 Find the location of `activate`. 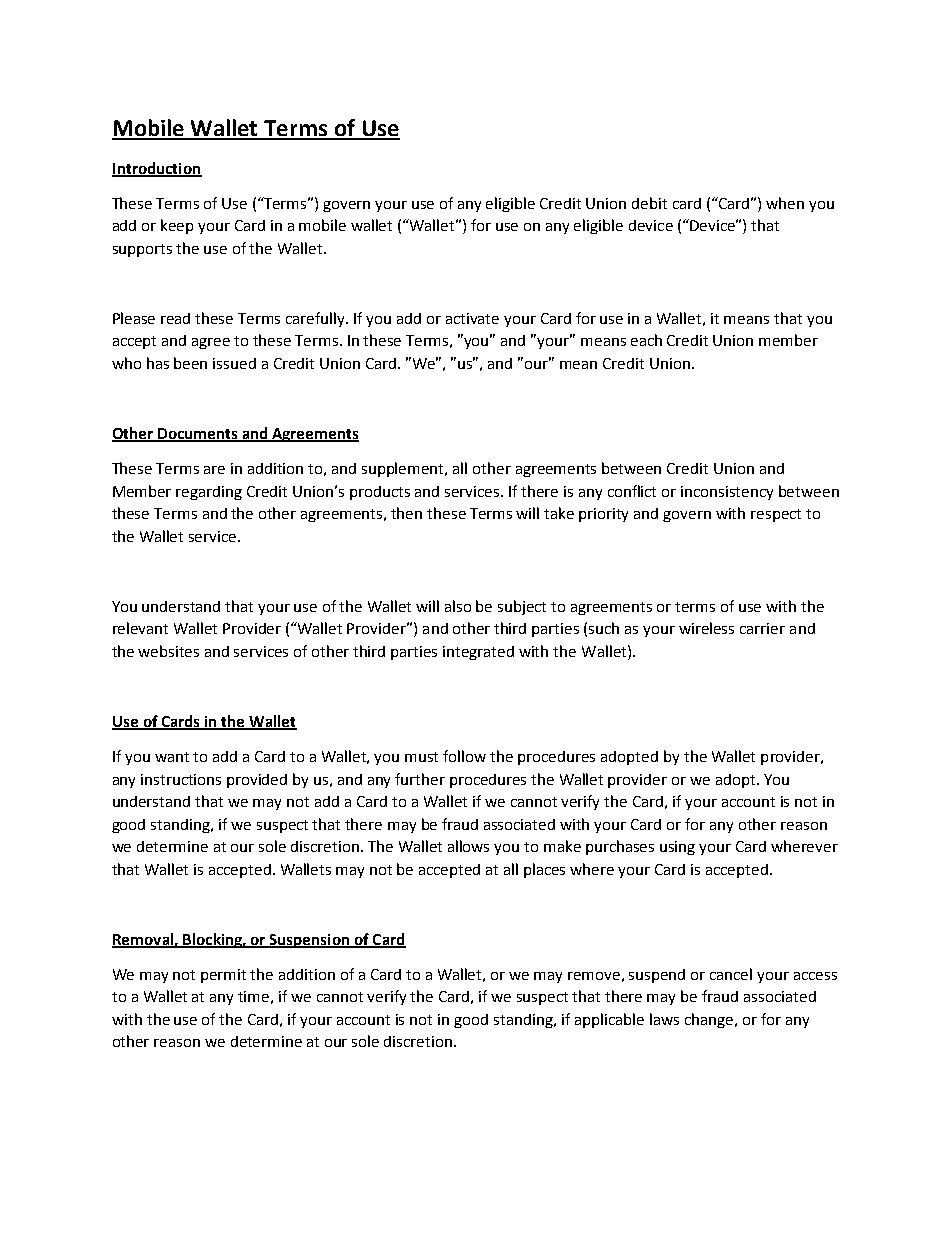

activate is located at coordinates (472, 318).
